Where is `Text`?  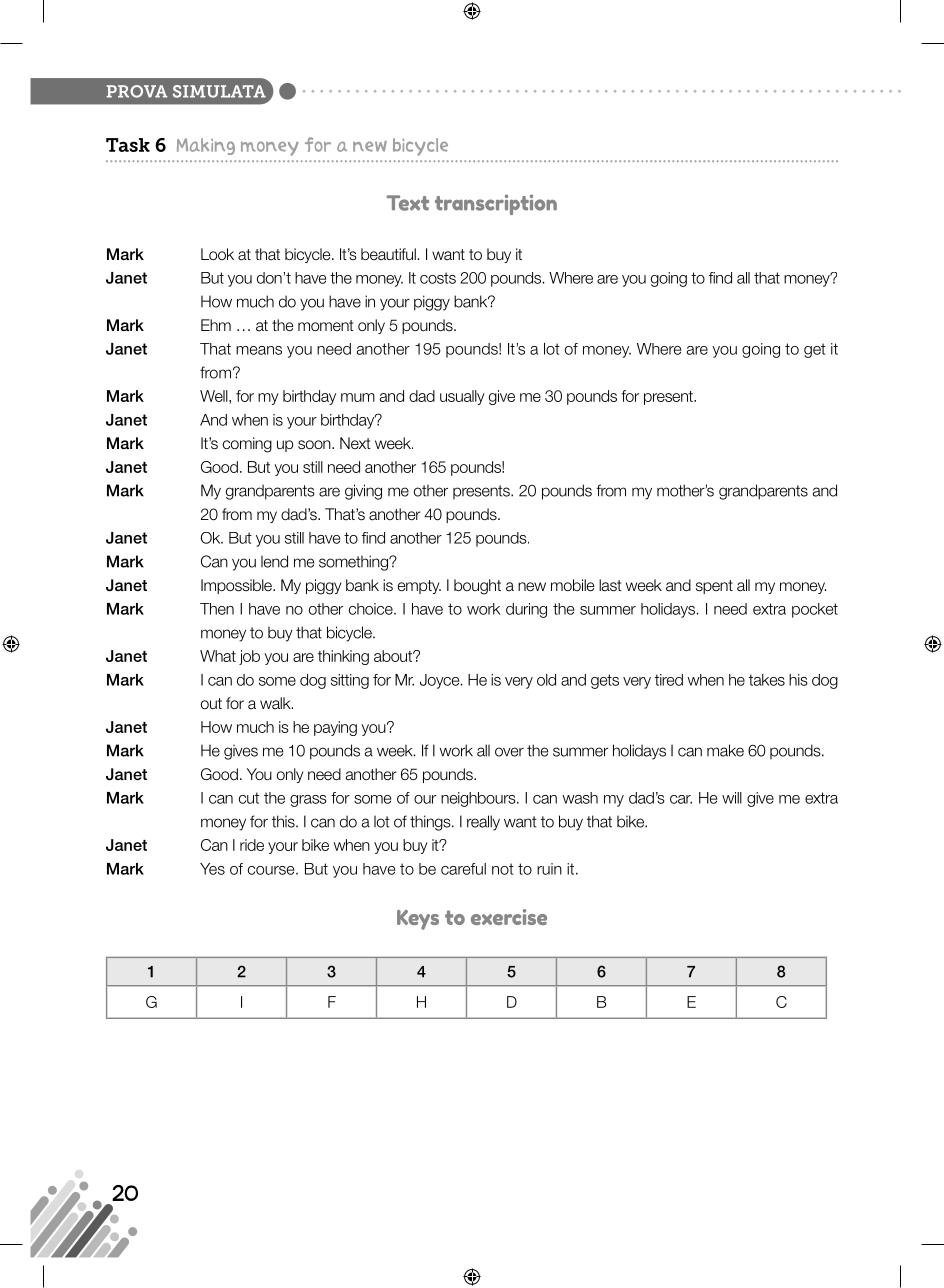 Text is located at coordinates (407, 203).
